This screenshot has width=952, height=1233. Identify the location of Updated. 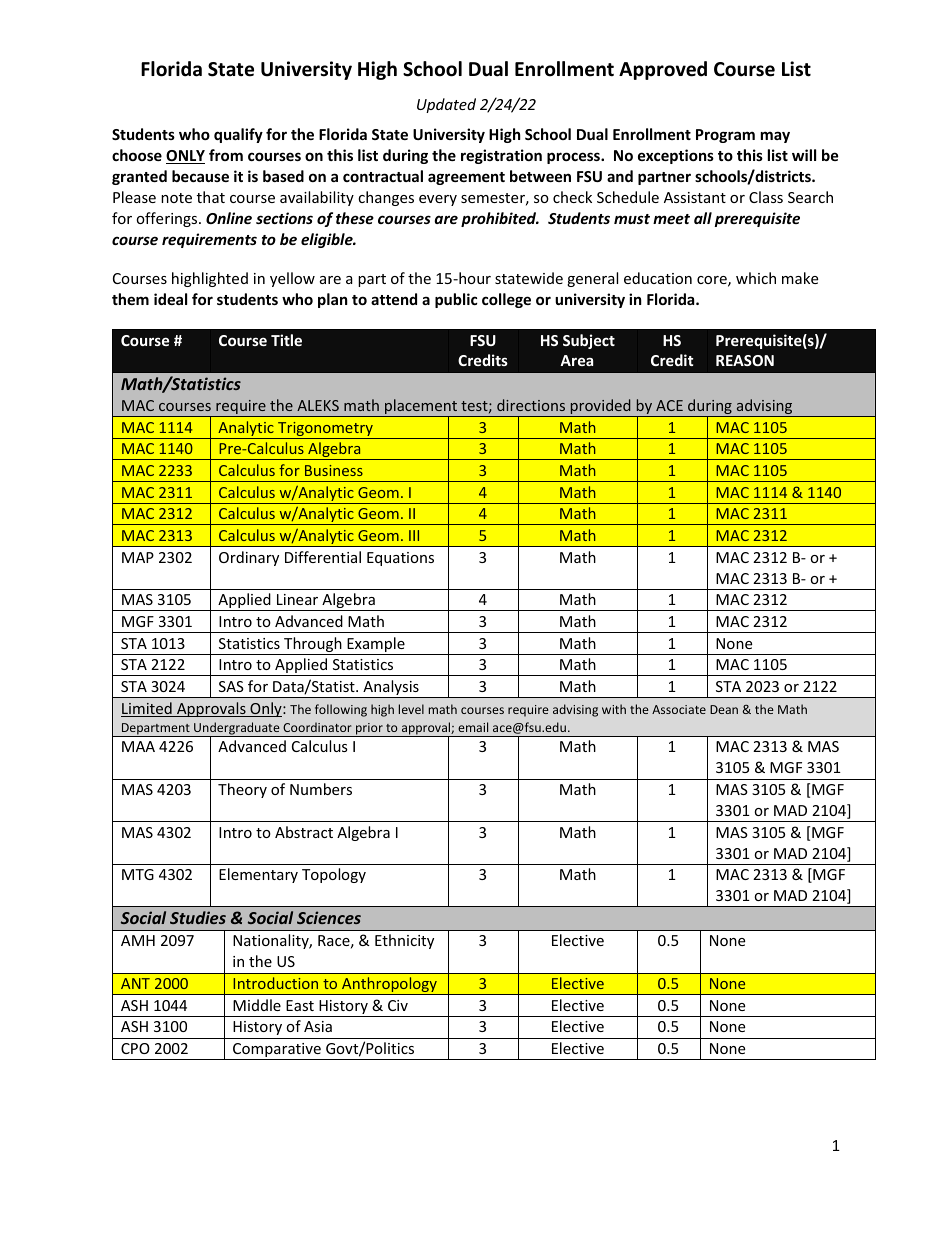
(446, 105).
